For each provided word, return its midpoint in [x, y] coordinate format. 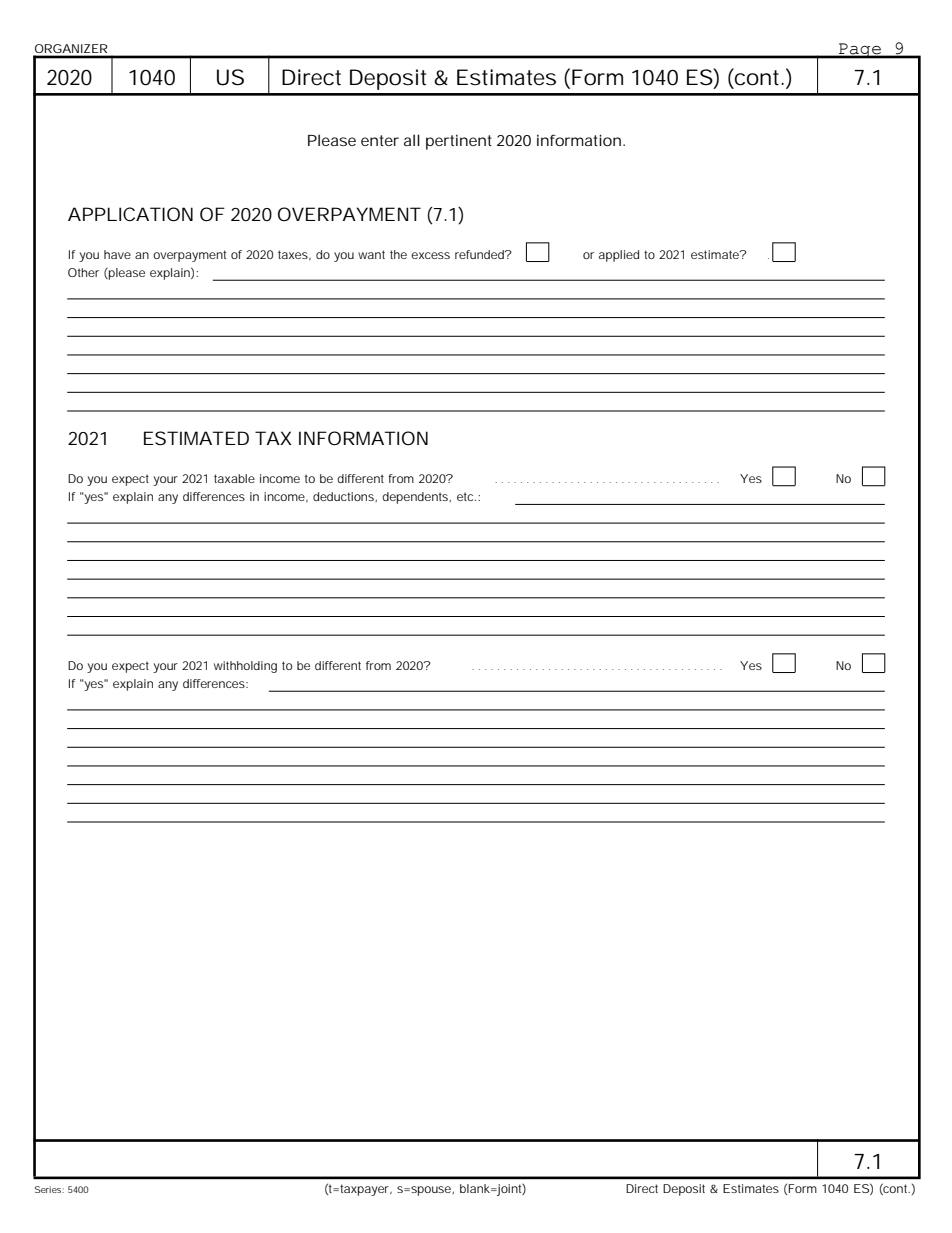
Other [83, 272]
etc [466, 496]
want [371, 254]
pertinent [459, 142]
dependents [416, 498]
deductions [344, 497]
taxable [234, 478]
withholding [245, 667]
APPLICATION [130, 214]
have [117, 254]
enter [380, 140]
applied [619, 256]
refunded [480, 254]
